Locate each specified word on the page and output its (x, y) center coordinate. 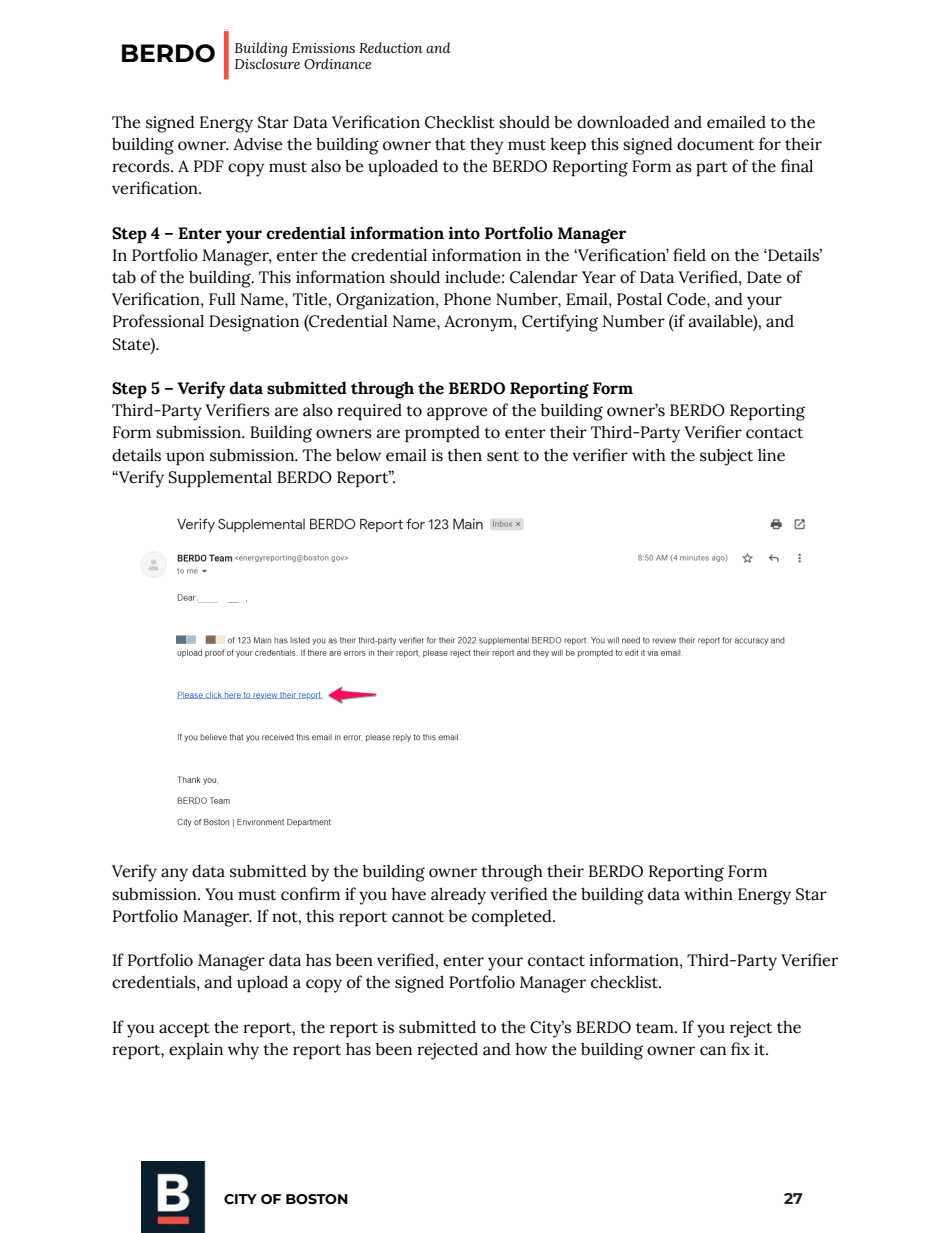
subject (726, 457)
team (656, 1028)
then (464, 455)
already (458, 896)
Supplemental (220, 479)
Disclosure (267, 62)
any (174, 875)
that (450, 144)
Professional (158, 321)
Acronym (479, 323)
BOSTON (317, 1199)
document (715, 144)
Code (687, 299)
